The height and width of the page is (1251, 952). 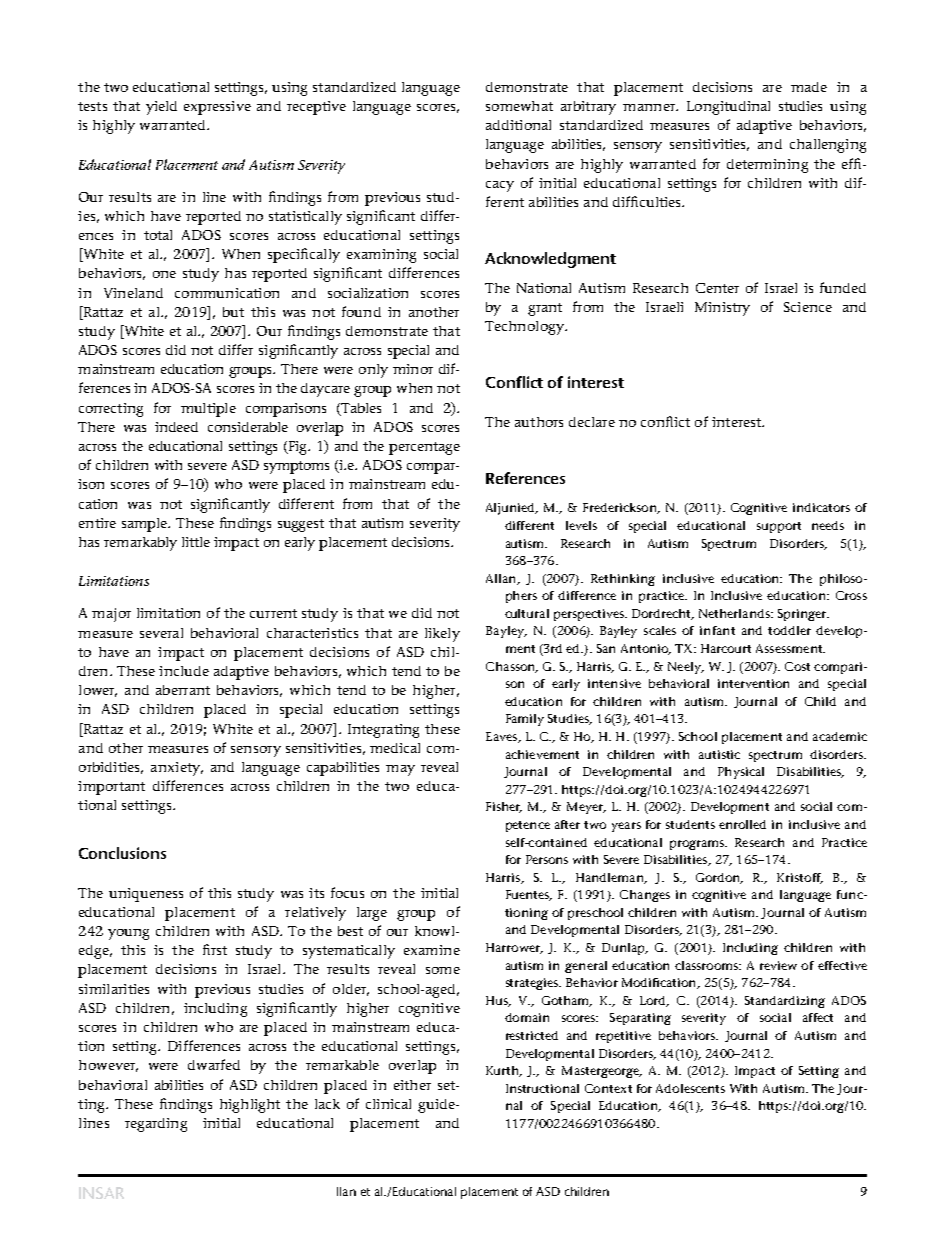 I want to click on likely, so click(x=442, y=635).
